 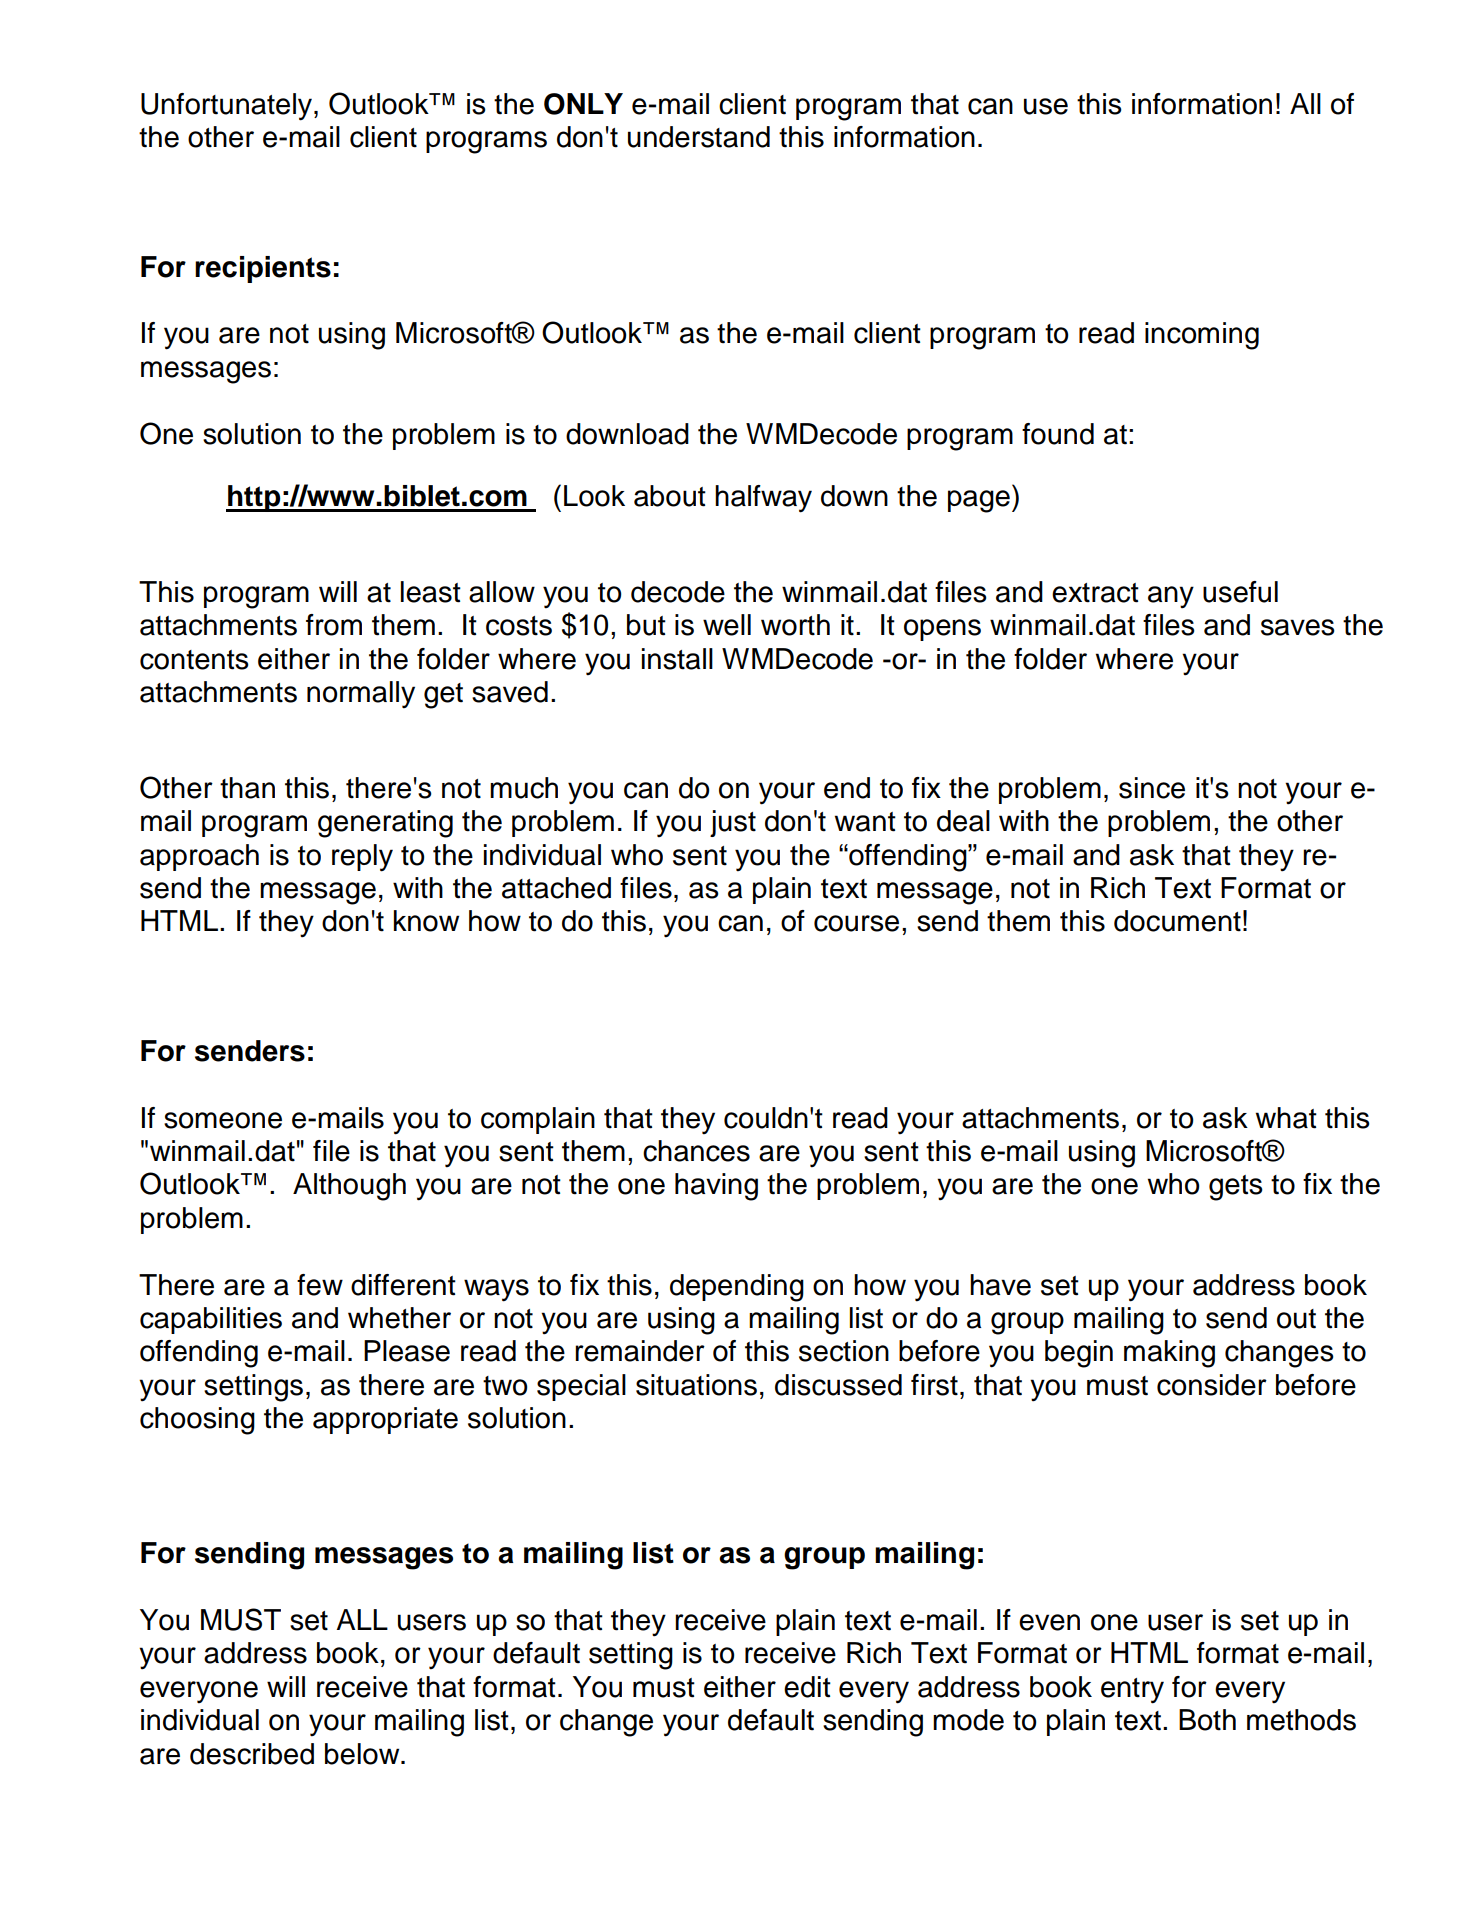 I want to click on understand, so click(x=699, y=137).
